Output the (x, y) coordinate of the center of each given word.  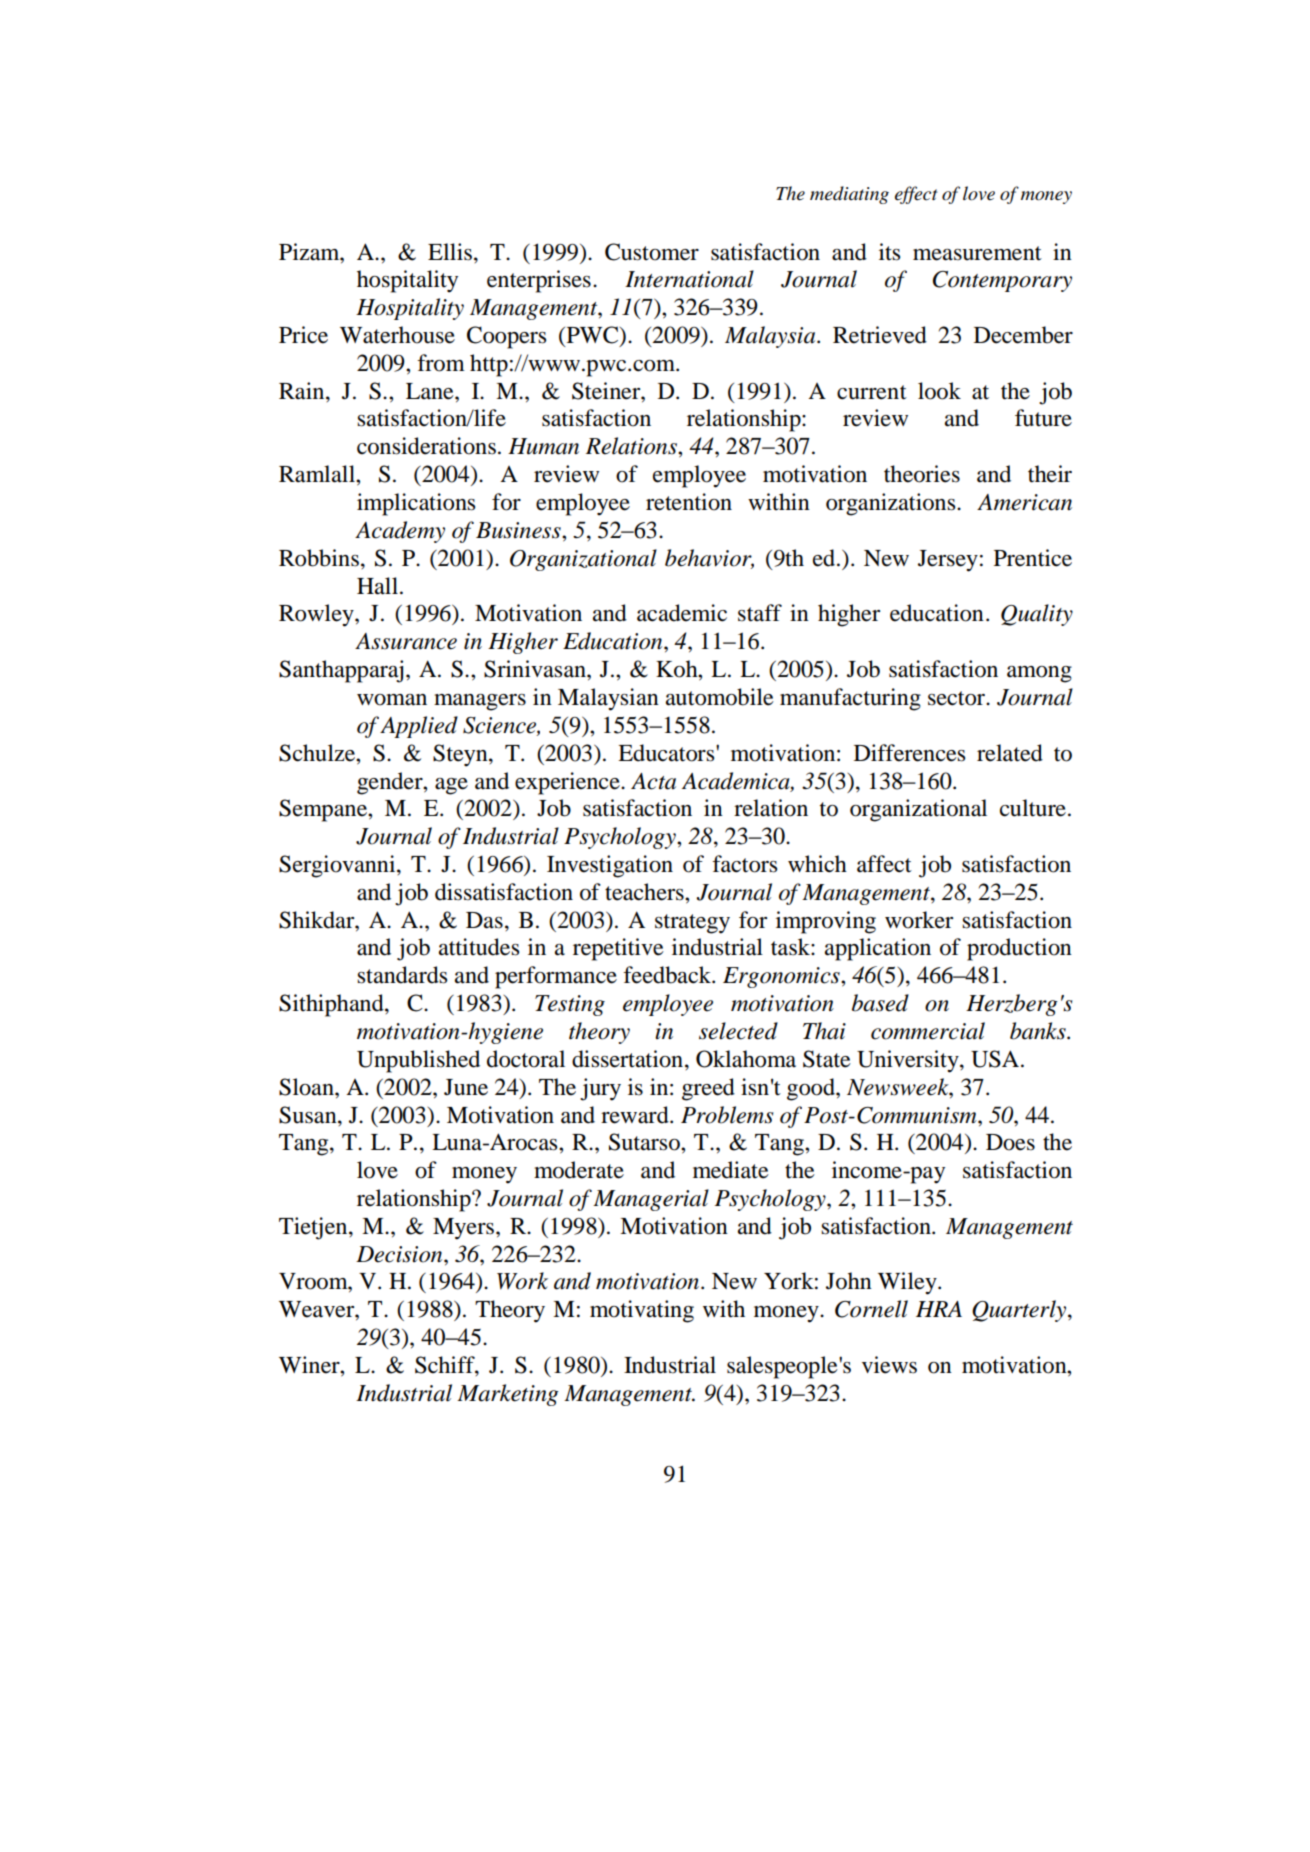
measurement (977, 253)
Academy (400, 532)
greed (708, 1089)
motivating (642, 1311)
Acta (653, 781)
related (1010, 753)
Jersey (948, 561)
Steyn (461, 755)
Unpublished (418, 1061)
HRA (939, 1309)
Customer (652, 252)
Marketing (508, 1395)
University (909, 1061)
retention (689, 502)
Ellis (450, 252)
